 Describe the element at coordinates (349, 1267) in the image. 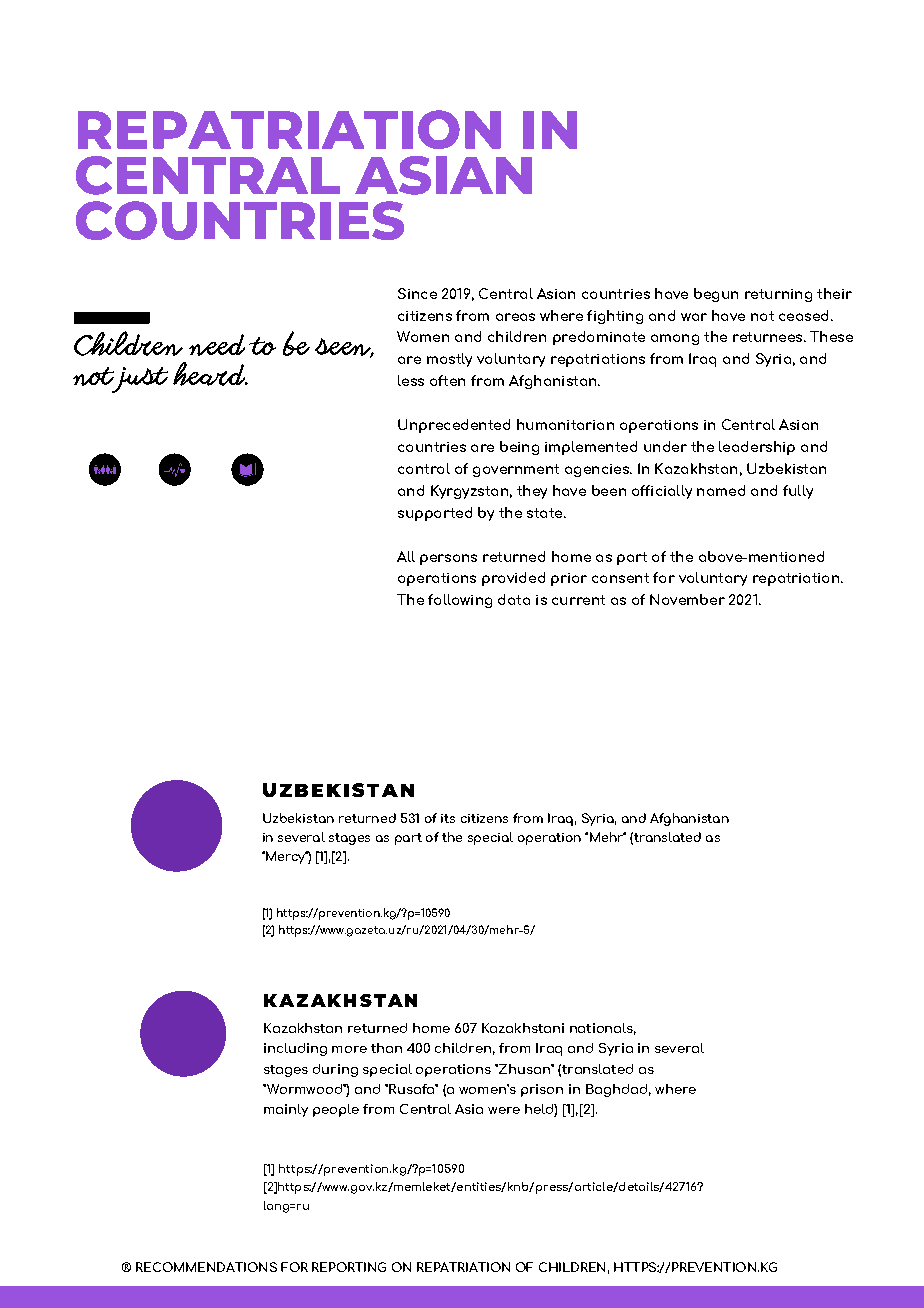

I see `REPORTING` at that location.
